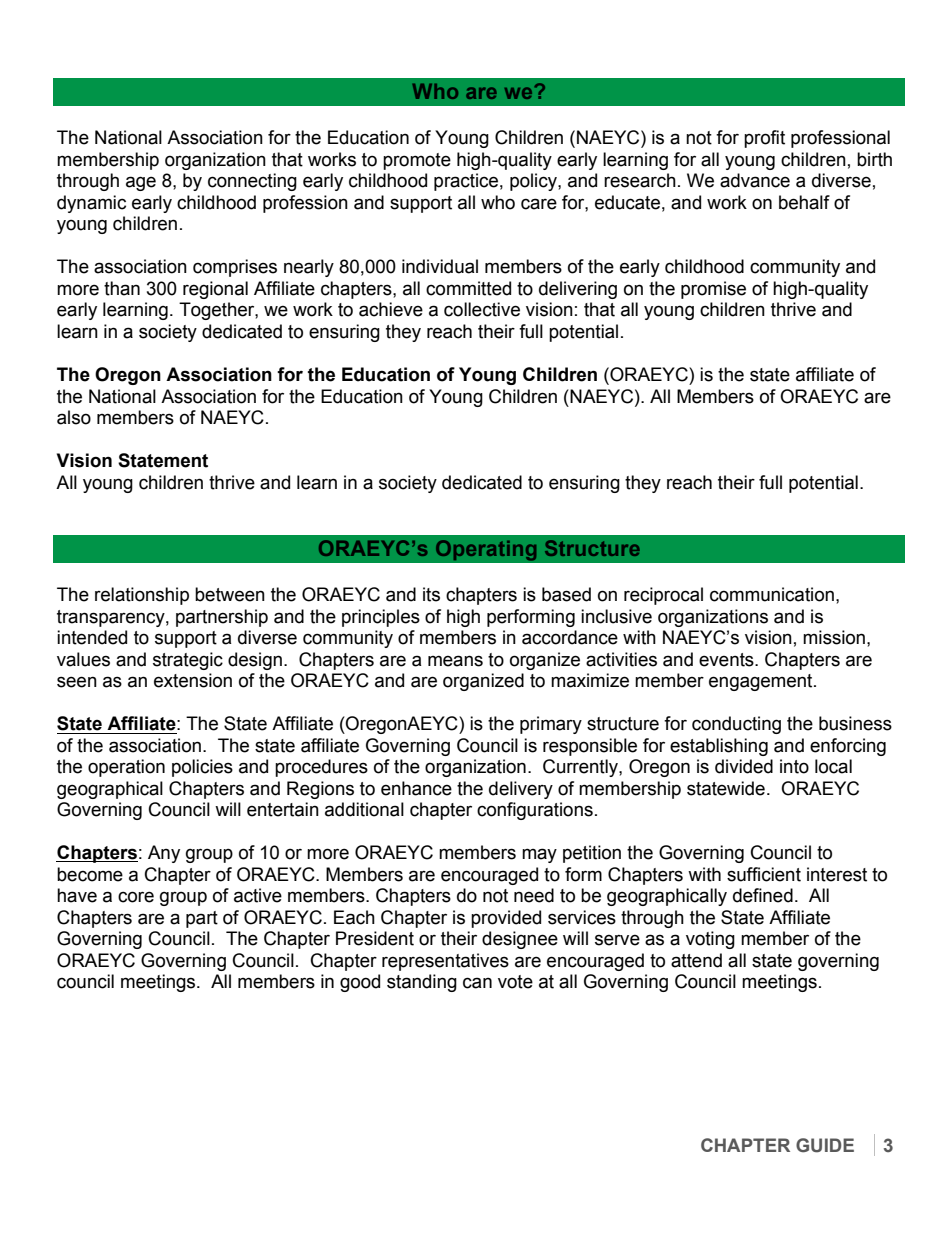  What do you see at coordinates (136, 897) in the page?
I see `core` at bounding box center [136, 897].
